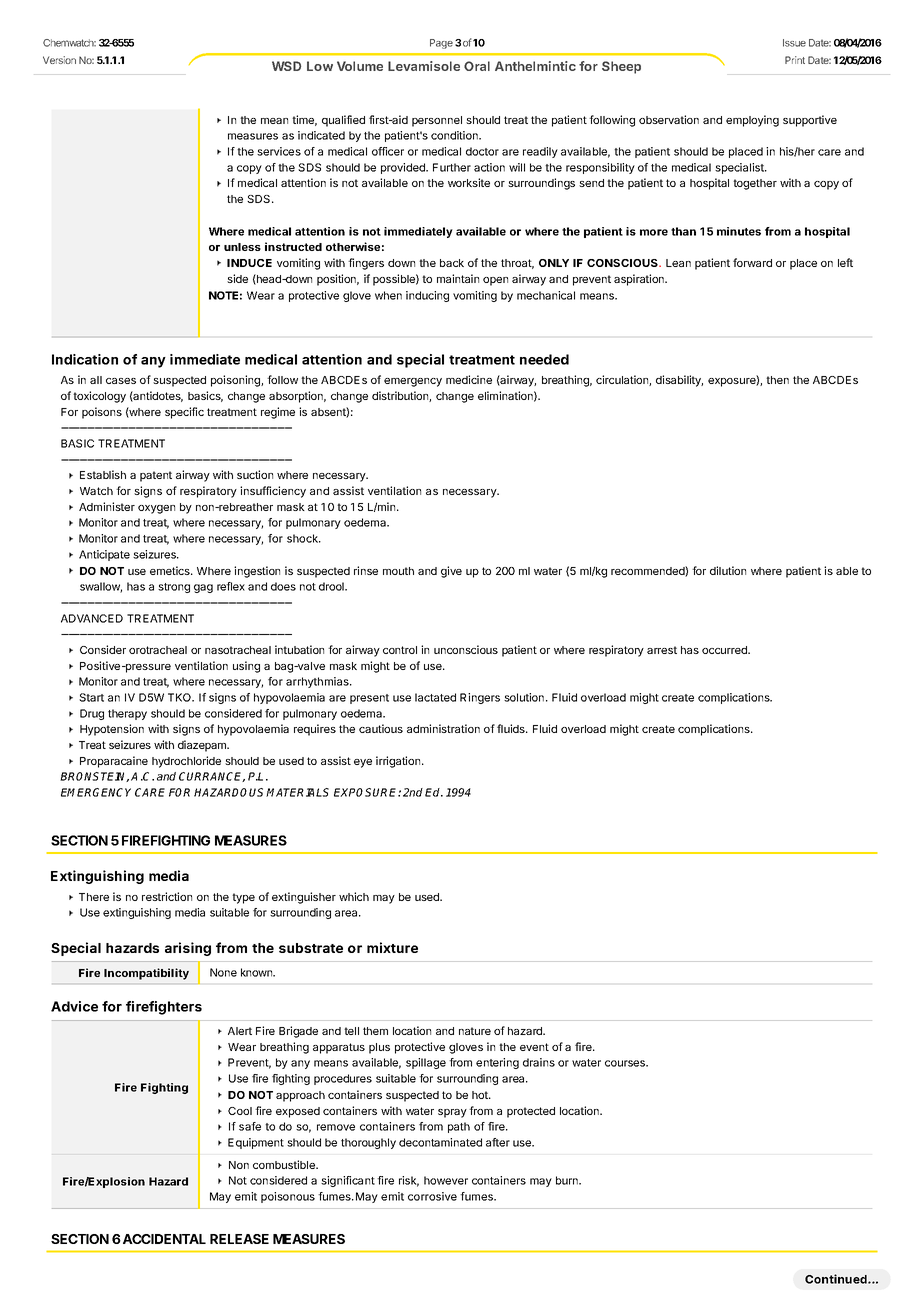 This image has width=924, height=1308. Describe the element at coordinates (59, 60) in the image. I see `Version` at that location.
